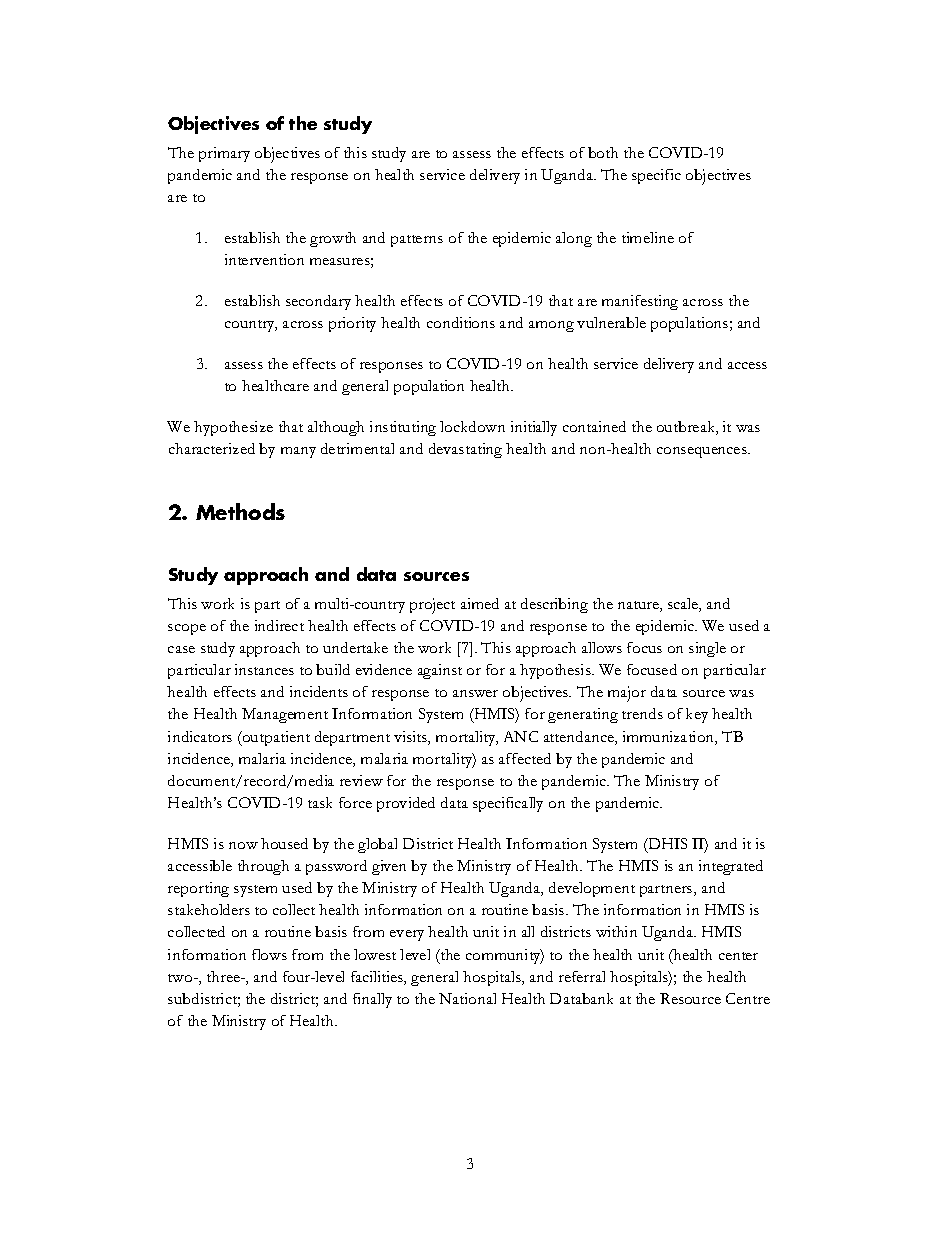  I want to click on patterns, so click(417, 241).
